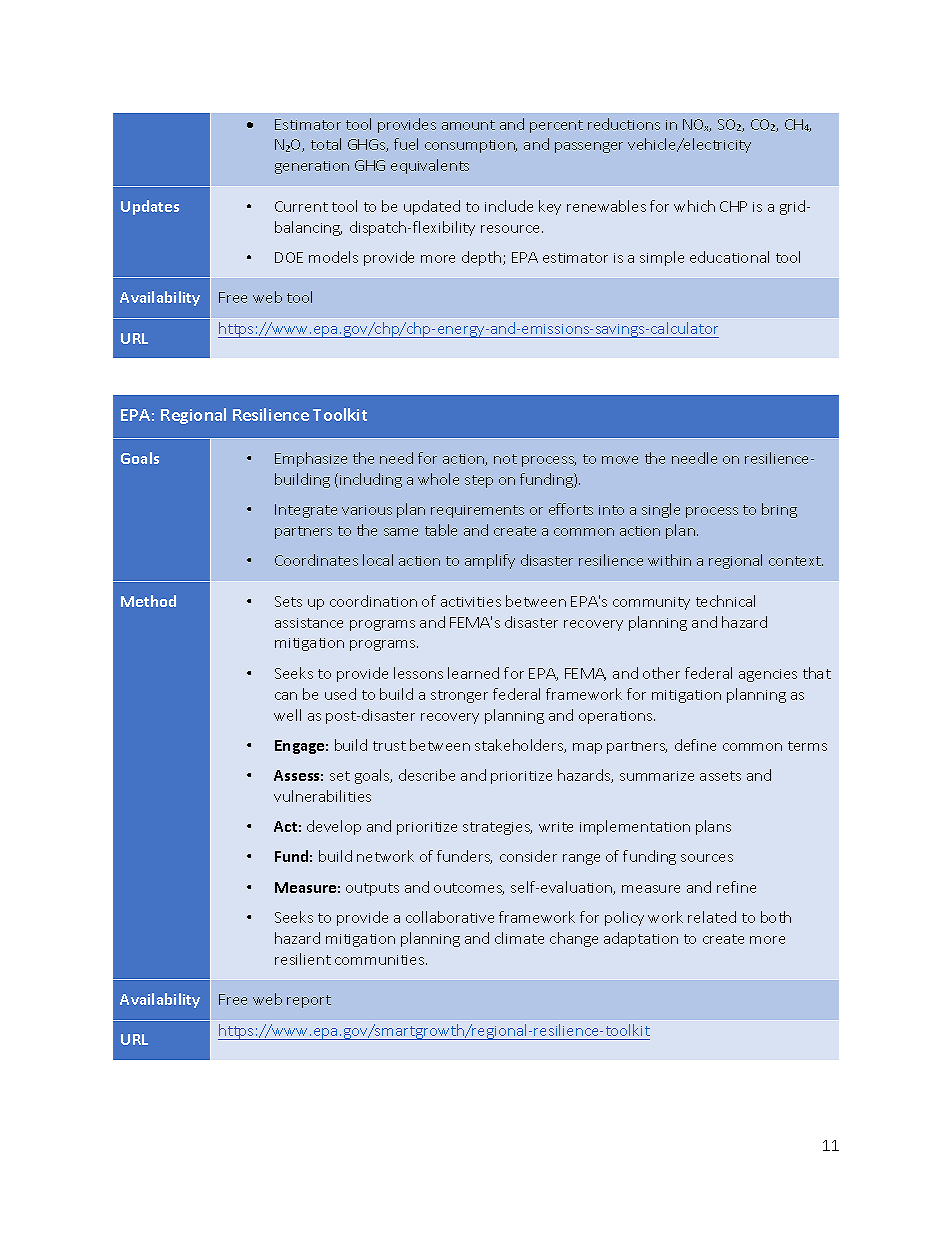 The height and width of the screenshot is (1233, 952). What do you see at coordinates (303, 959) in the screenshot?
I see `resilient` at bounding box center [303, 959].
